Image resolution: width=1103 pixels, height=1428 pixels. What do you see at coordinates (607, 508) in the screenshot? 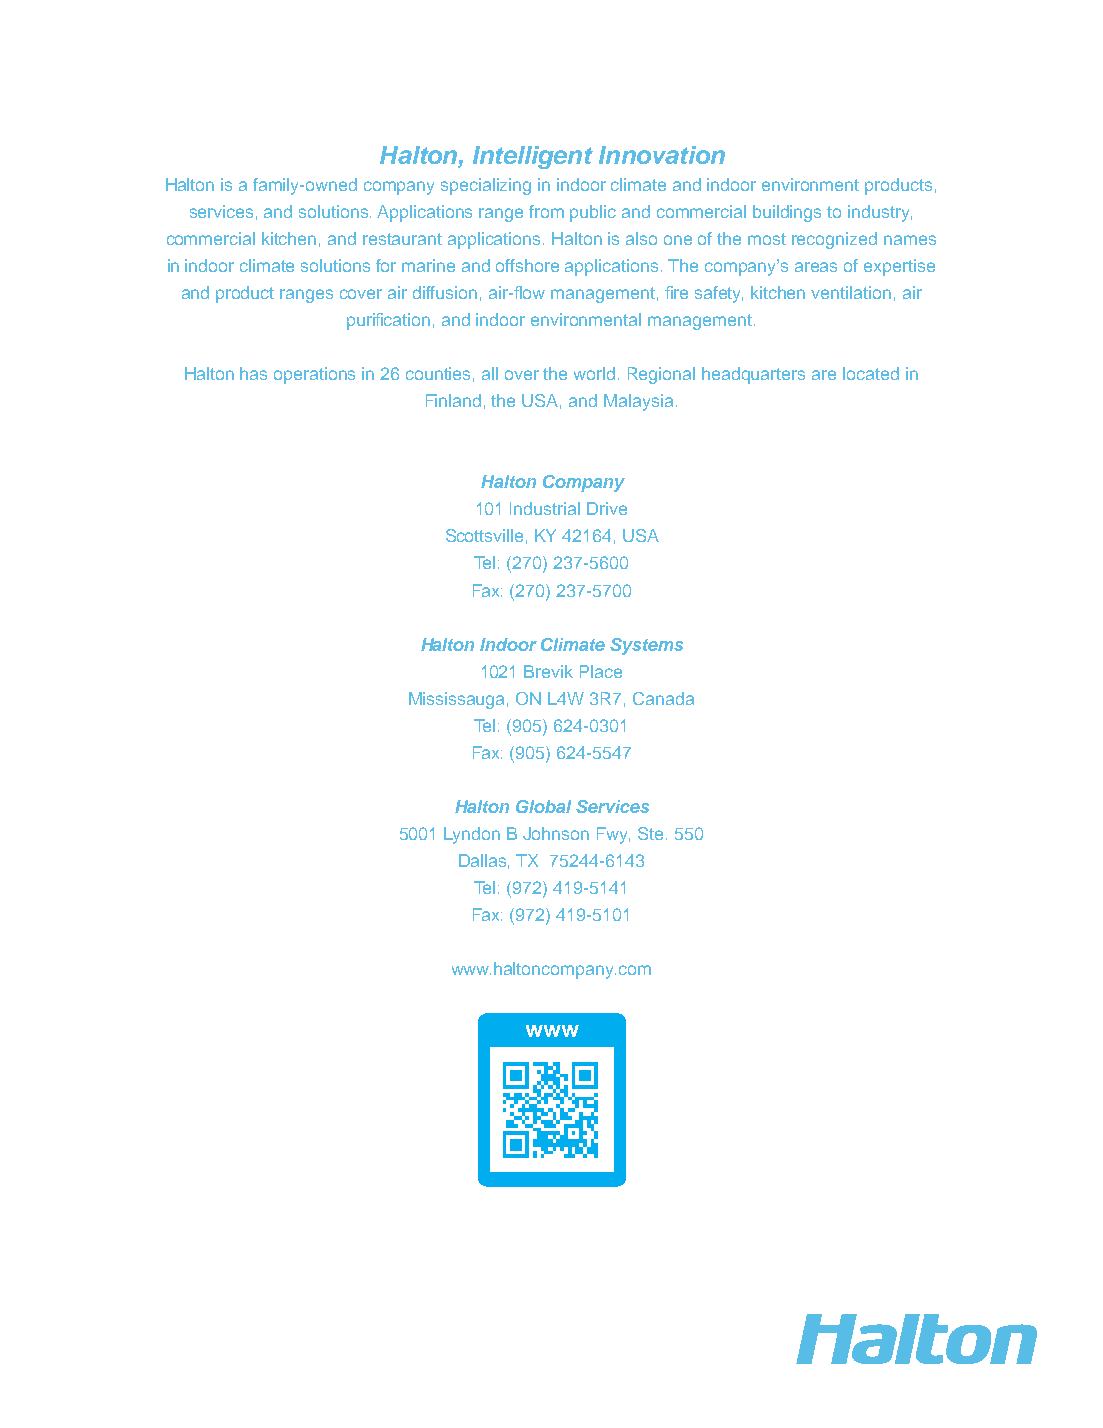
I see `Drive` at bounding box center [607, 508].
